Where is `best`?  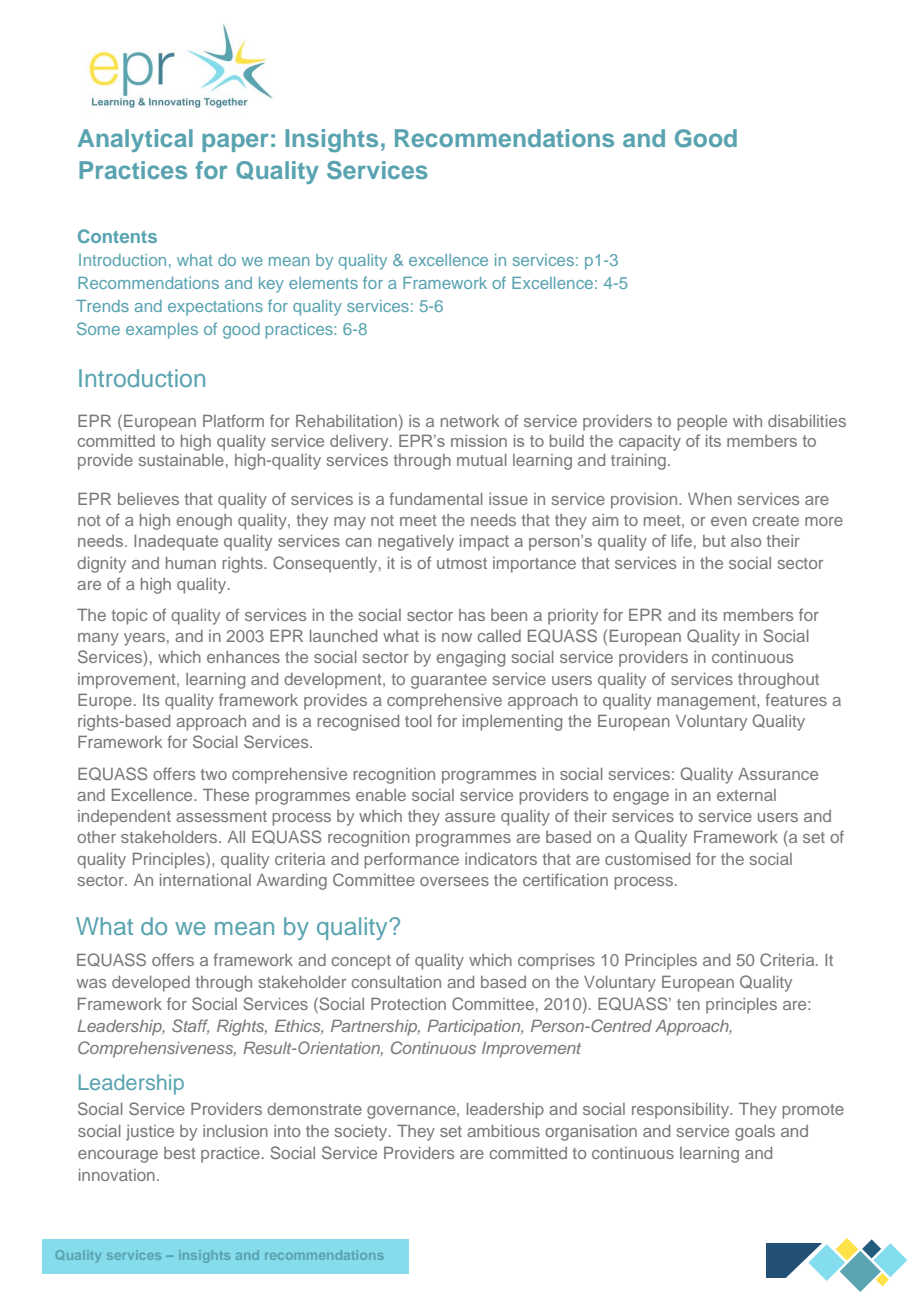 best is located at coordinates (180, 1153).
